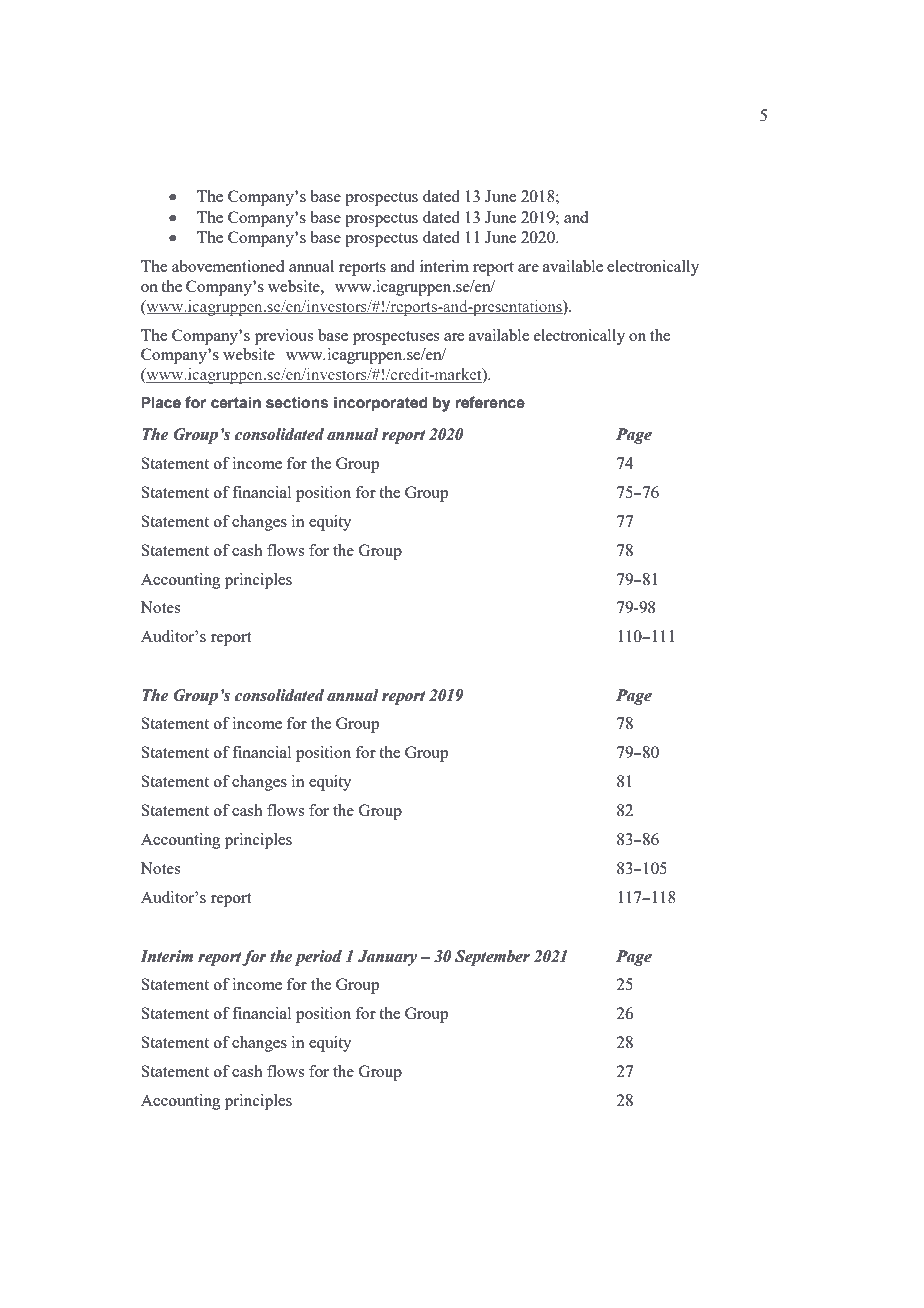 This screenshot has height=1308, width=924. Describe the element at coordinates (236, 403) in the screenshot. I see `certain` at that location.
